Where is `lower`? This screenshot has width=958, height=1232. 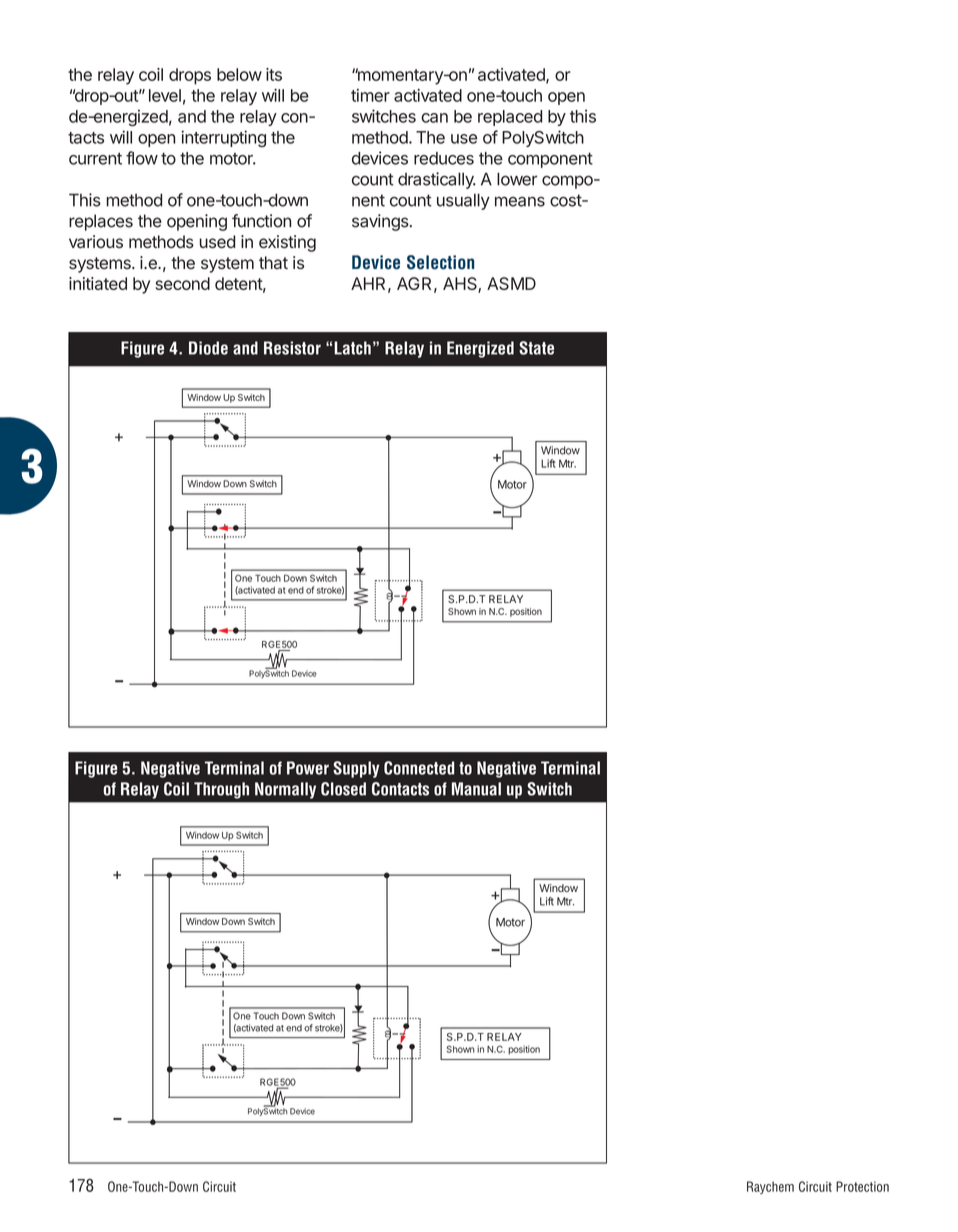
lower is located at coordinates (517, 179).
